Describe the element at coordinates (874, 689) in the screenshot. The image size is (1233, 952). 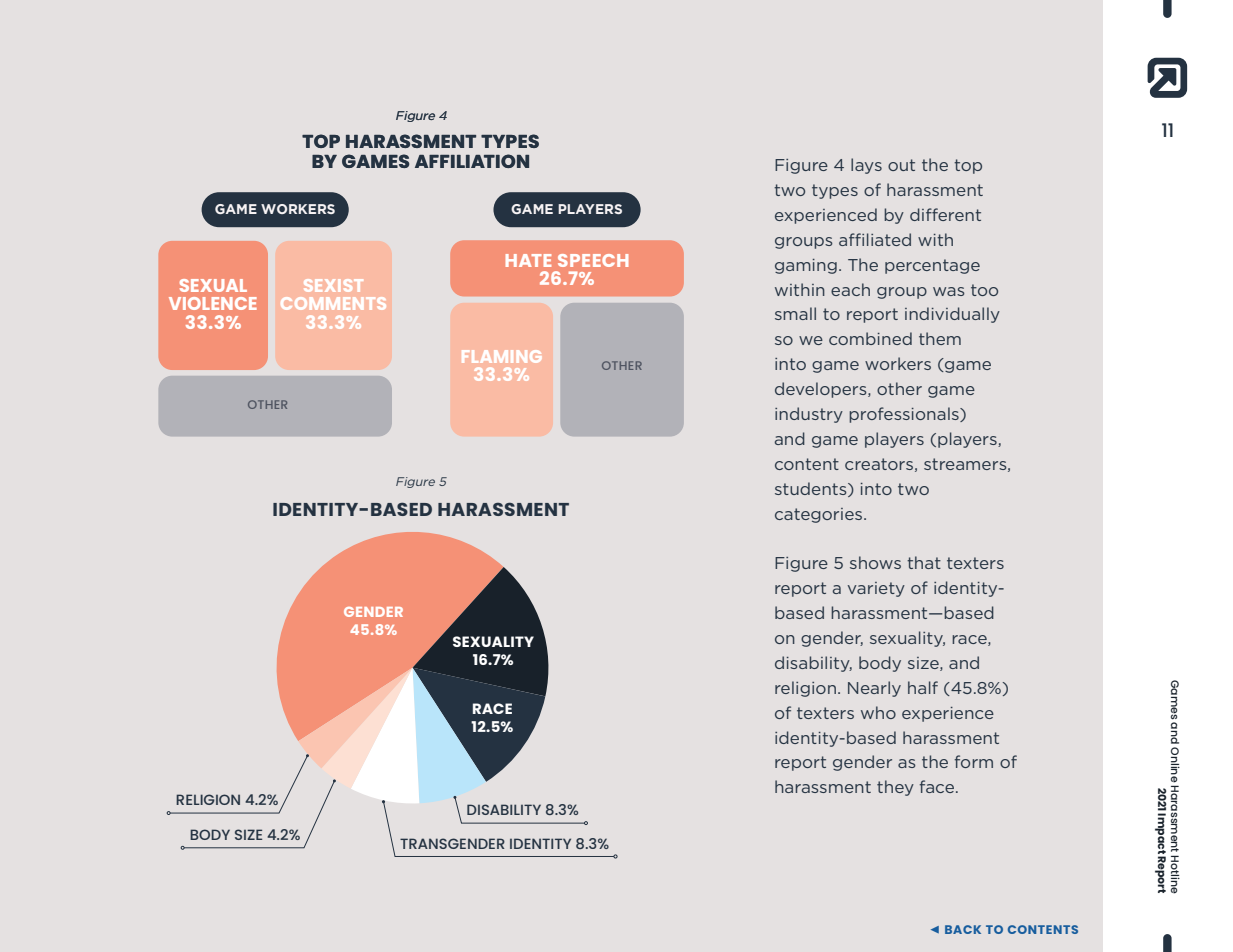
I see `Nearly` at that location.
